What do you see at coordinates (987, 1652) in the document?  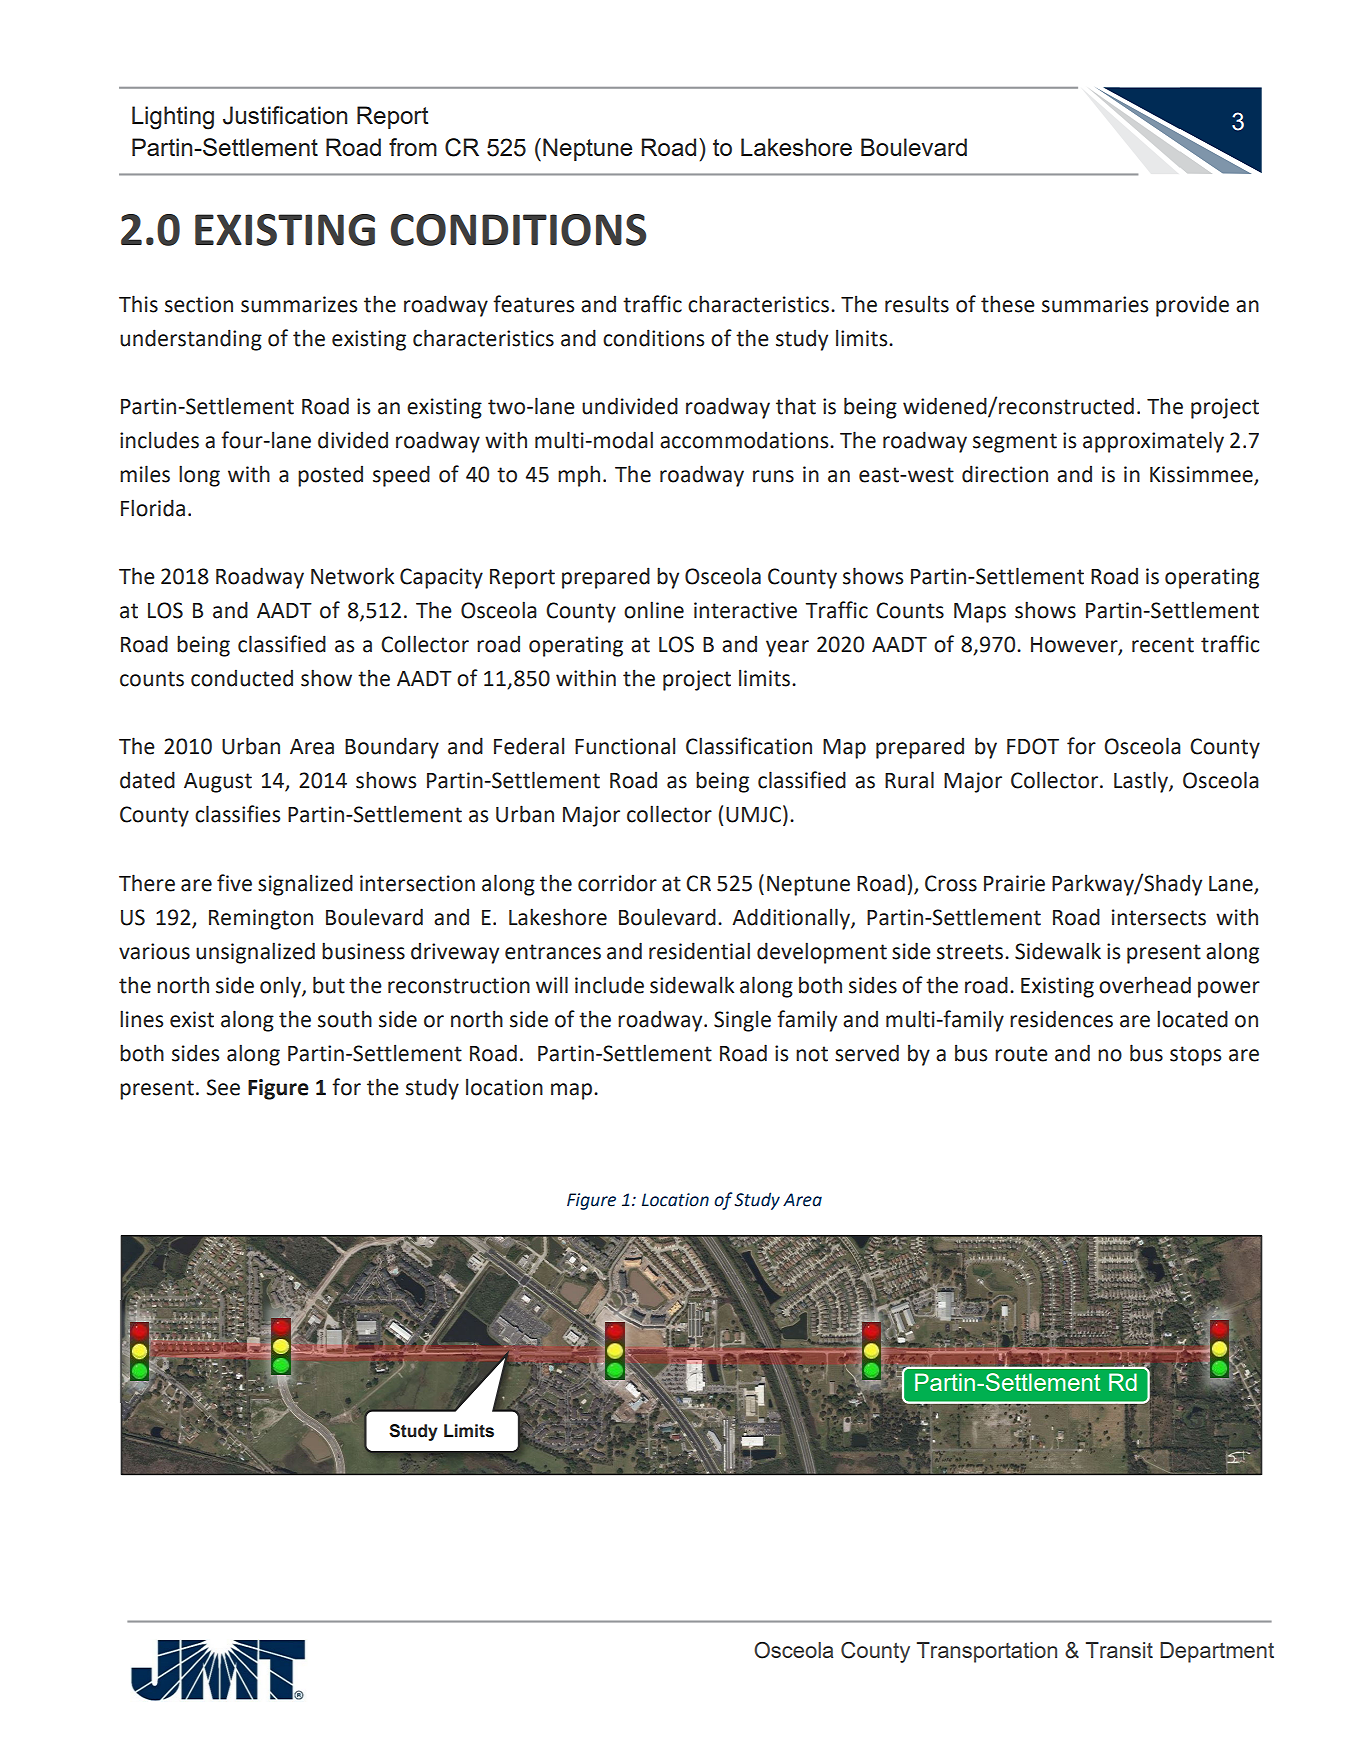 I see `Transportation` at bounding box center [987, 1652].
